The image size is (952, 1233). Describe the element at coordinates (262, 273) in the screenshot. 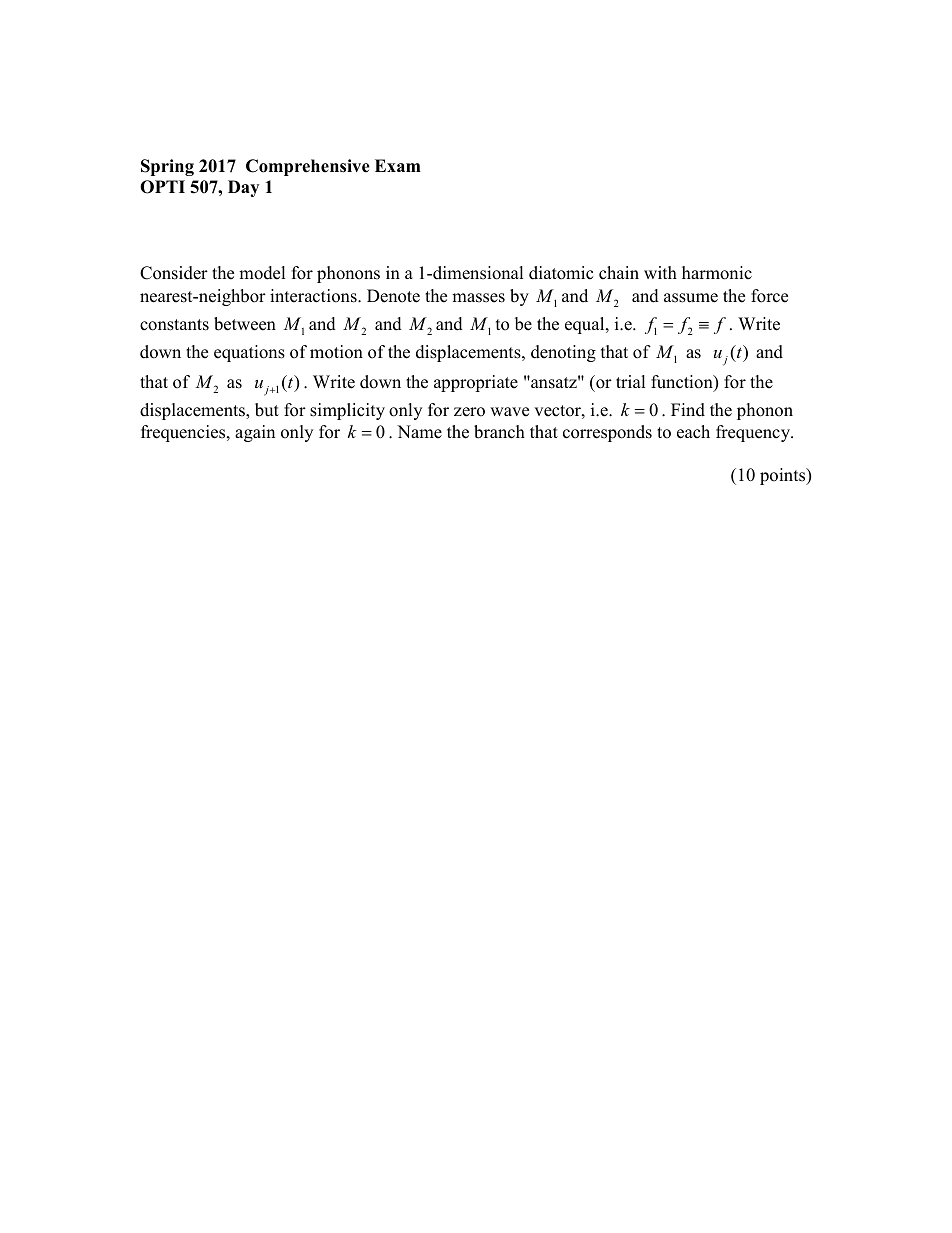

I see `model` at that location.
